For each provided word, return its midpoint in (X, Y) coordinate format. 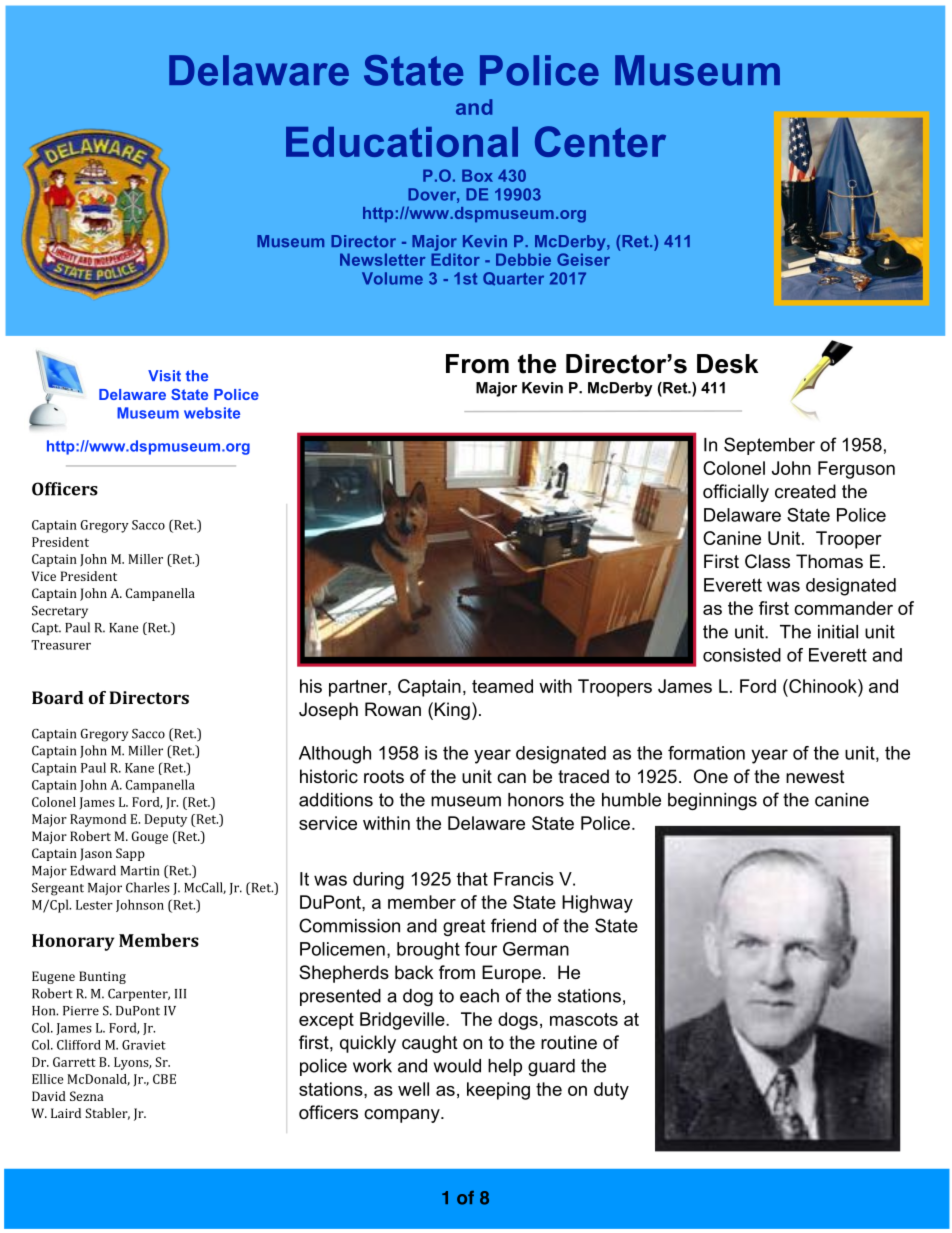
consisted (742, 655)
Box (477, 175)
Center (600, 141)
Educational (402, 142)
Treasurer (61, 645)
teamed (502, 686)
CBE (164, 1079)
